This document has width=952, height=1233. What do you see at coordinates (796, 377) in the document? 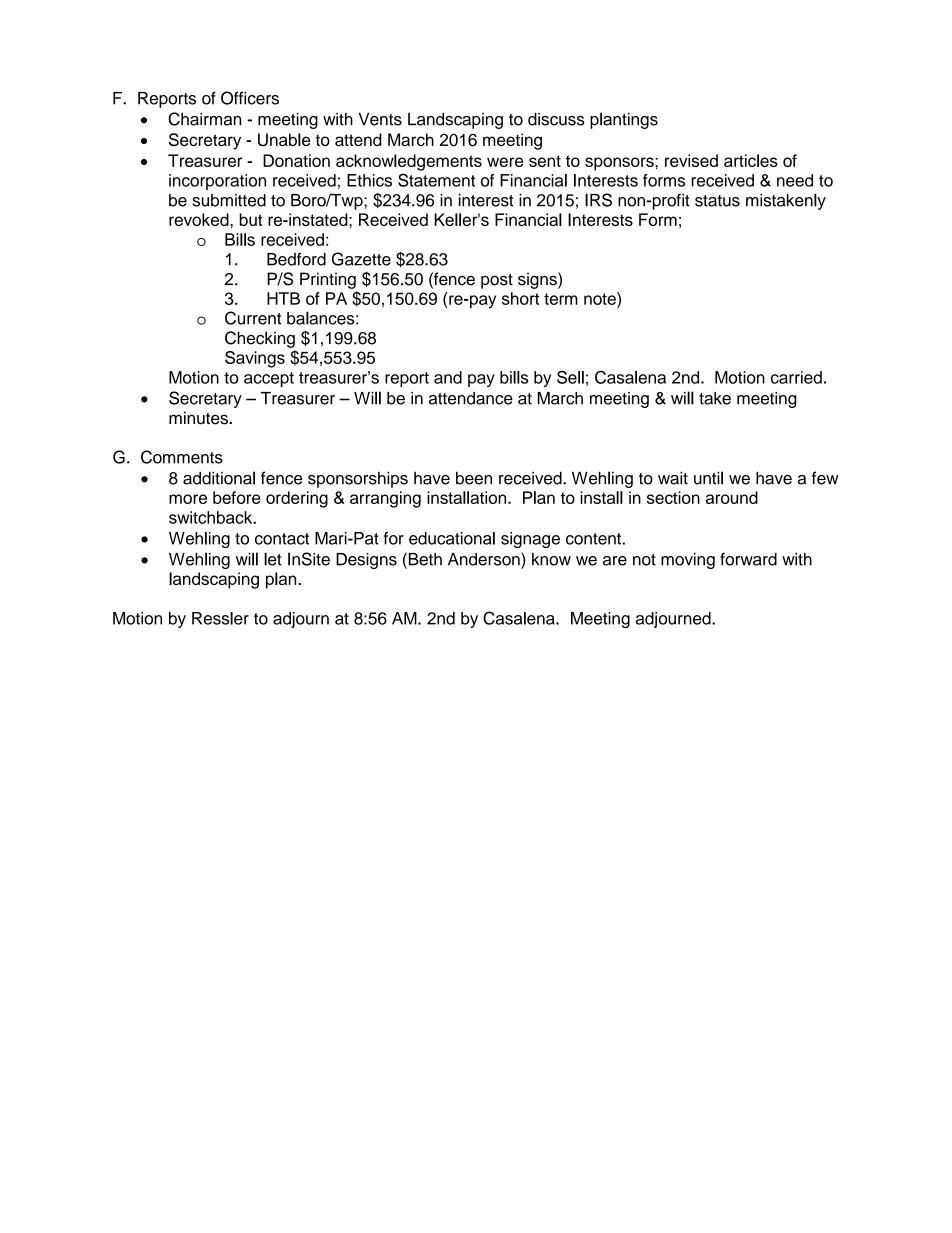
I see `carried` at bounding box center [796, 377].
